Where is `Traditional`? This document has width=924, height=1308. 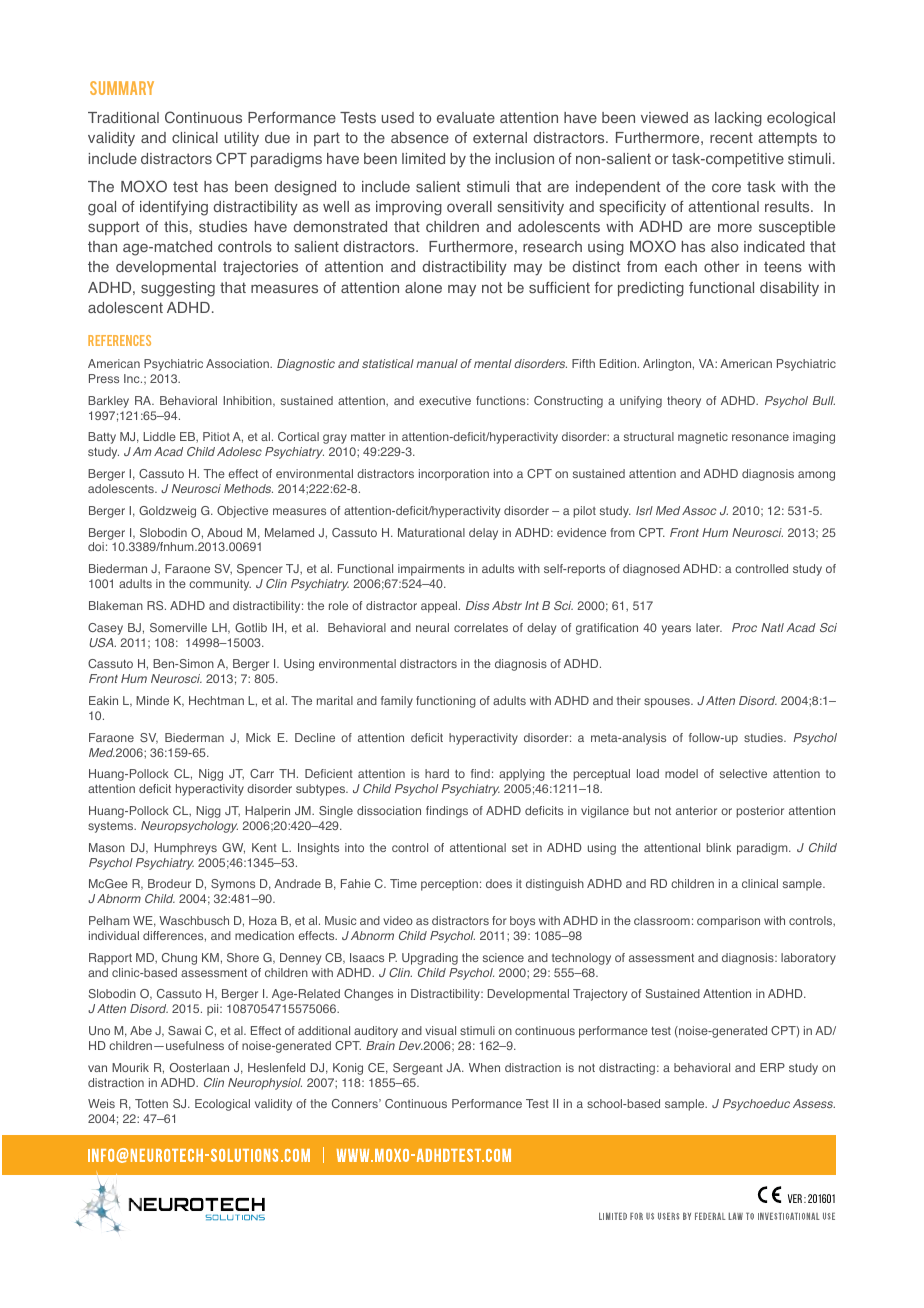 Traditional is located at coordinates (123, 118).
